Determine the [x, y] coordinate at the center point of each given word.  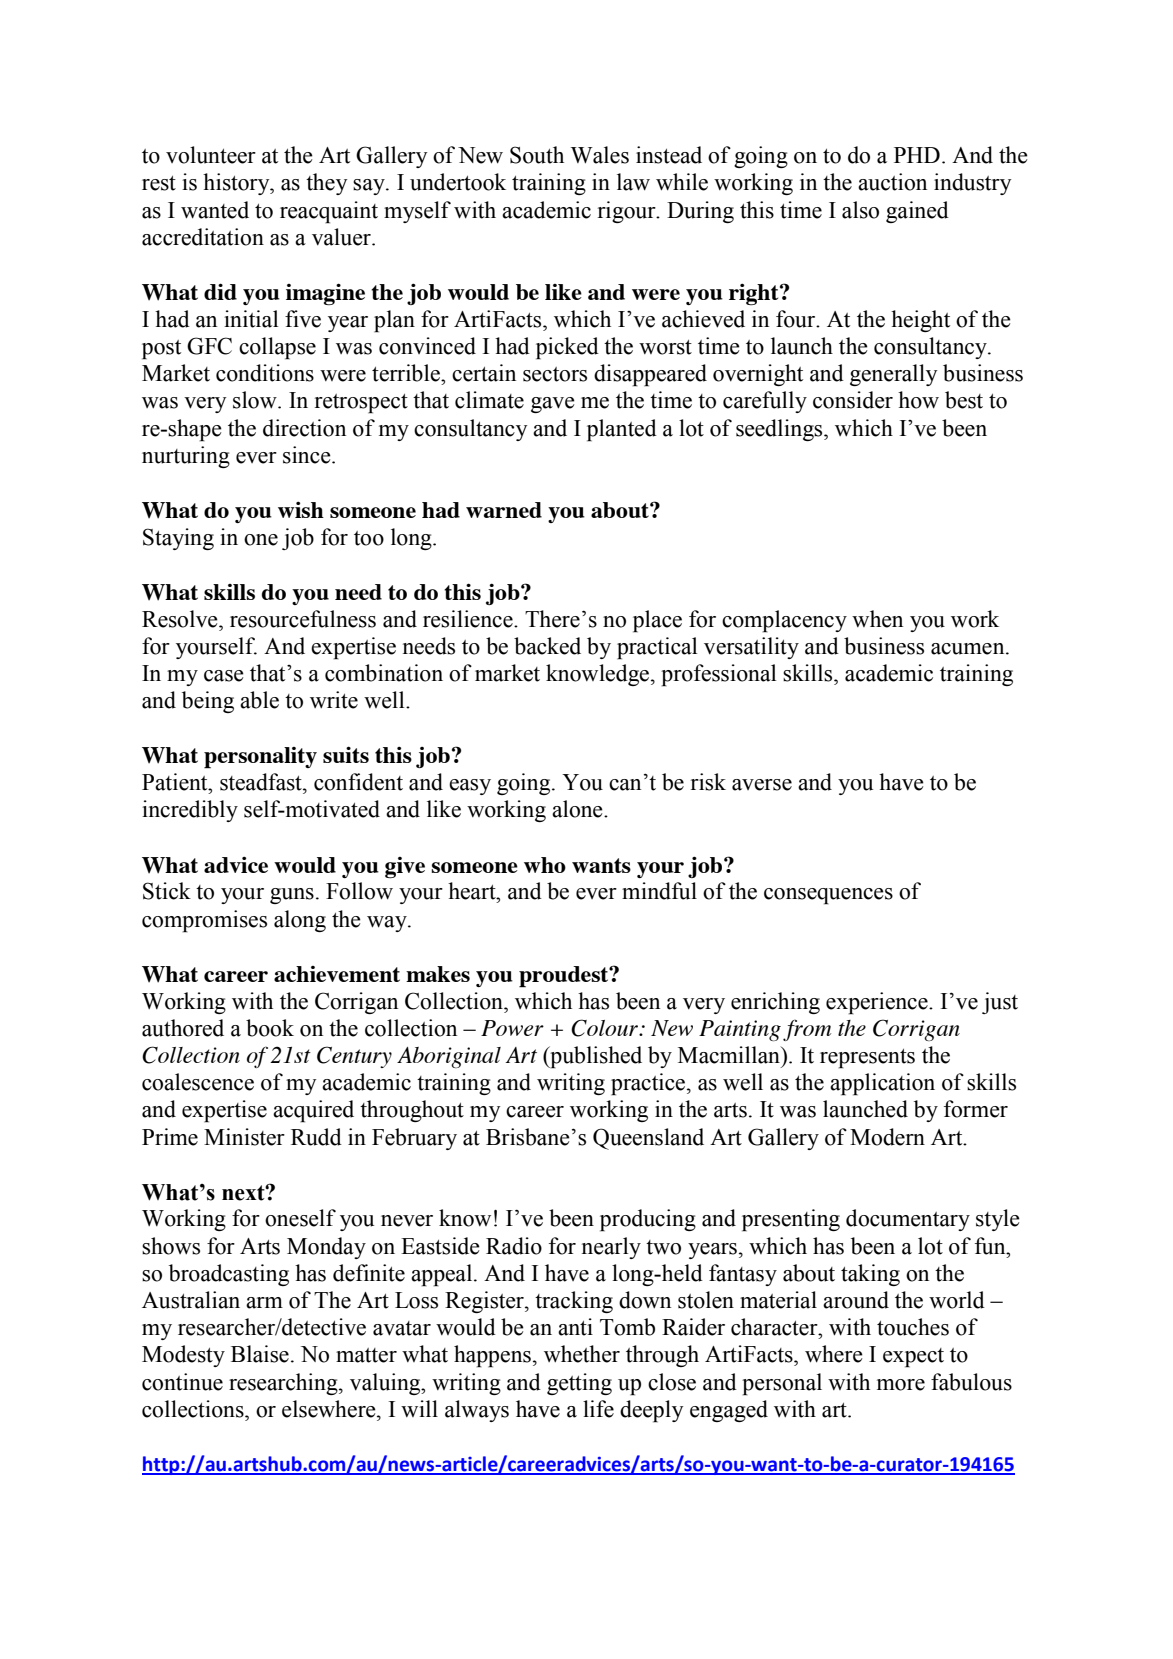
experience [878, 1003]
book [270, 1028]
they [326, 184]
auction [892, 182]
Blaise [260, 1354]
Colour [605, 1028]
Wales [600, 155]
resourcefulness [303, 619]
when [877, 619]
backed [547, 646]
